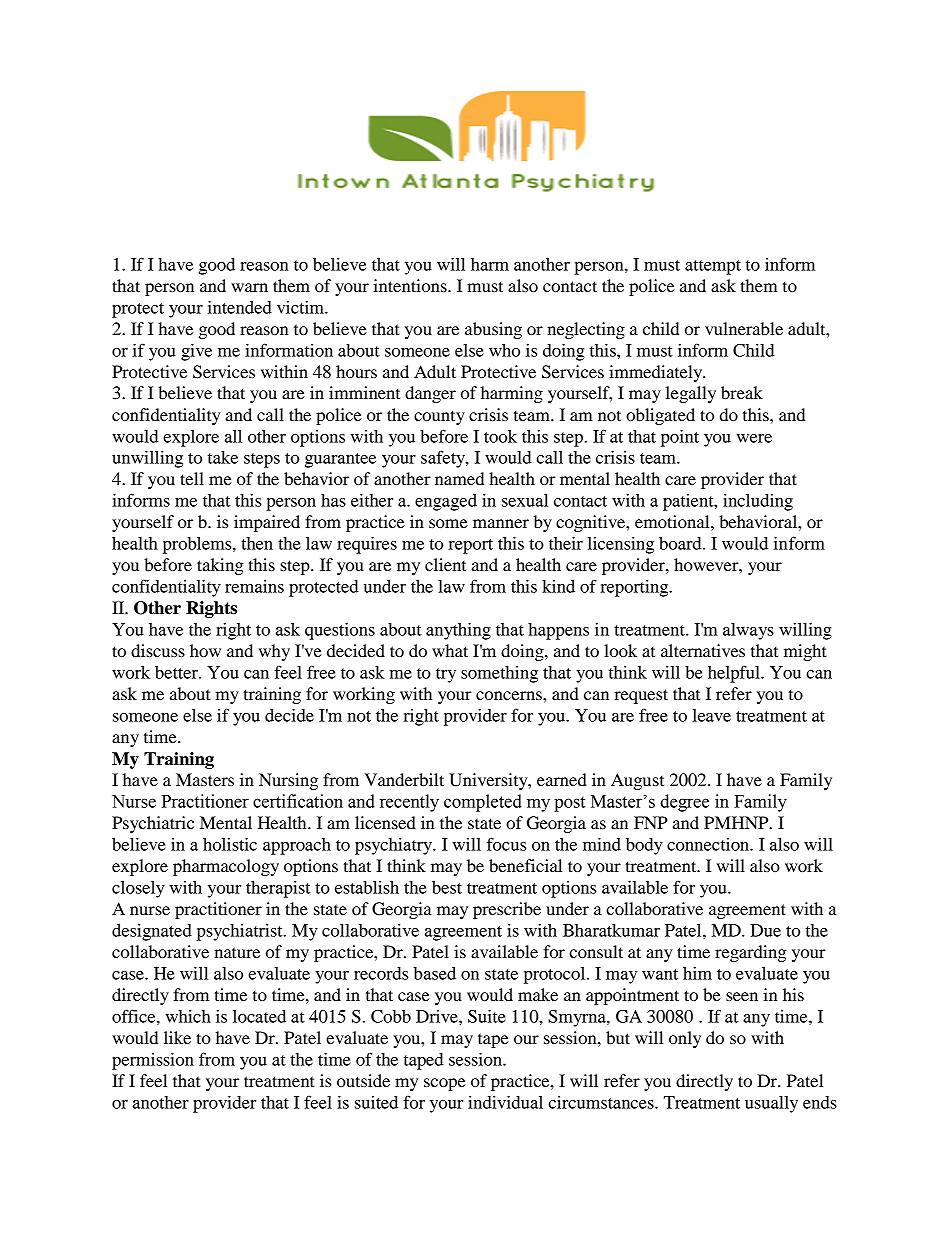 The image size is (952, 1233). What do you see at coordinates (754, 438) in the screenshot?
I see `were` at bounding box center [754, 438].
